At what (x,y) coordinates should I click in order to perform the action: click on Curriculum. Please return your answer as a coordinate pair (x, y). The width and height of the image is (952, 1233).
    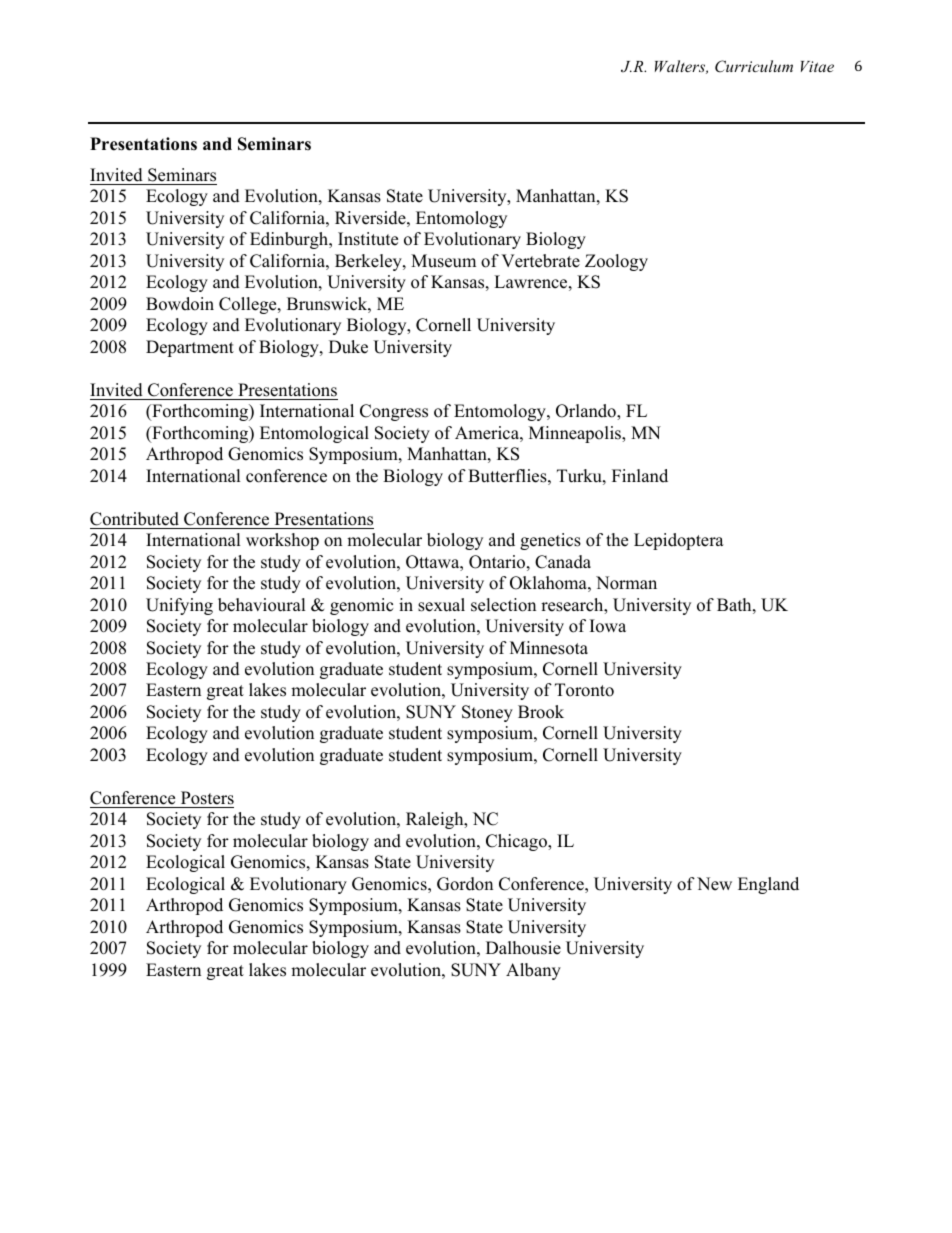
    Looking at the image, I should click on (754, 66).
